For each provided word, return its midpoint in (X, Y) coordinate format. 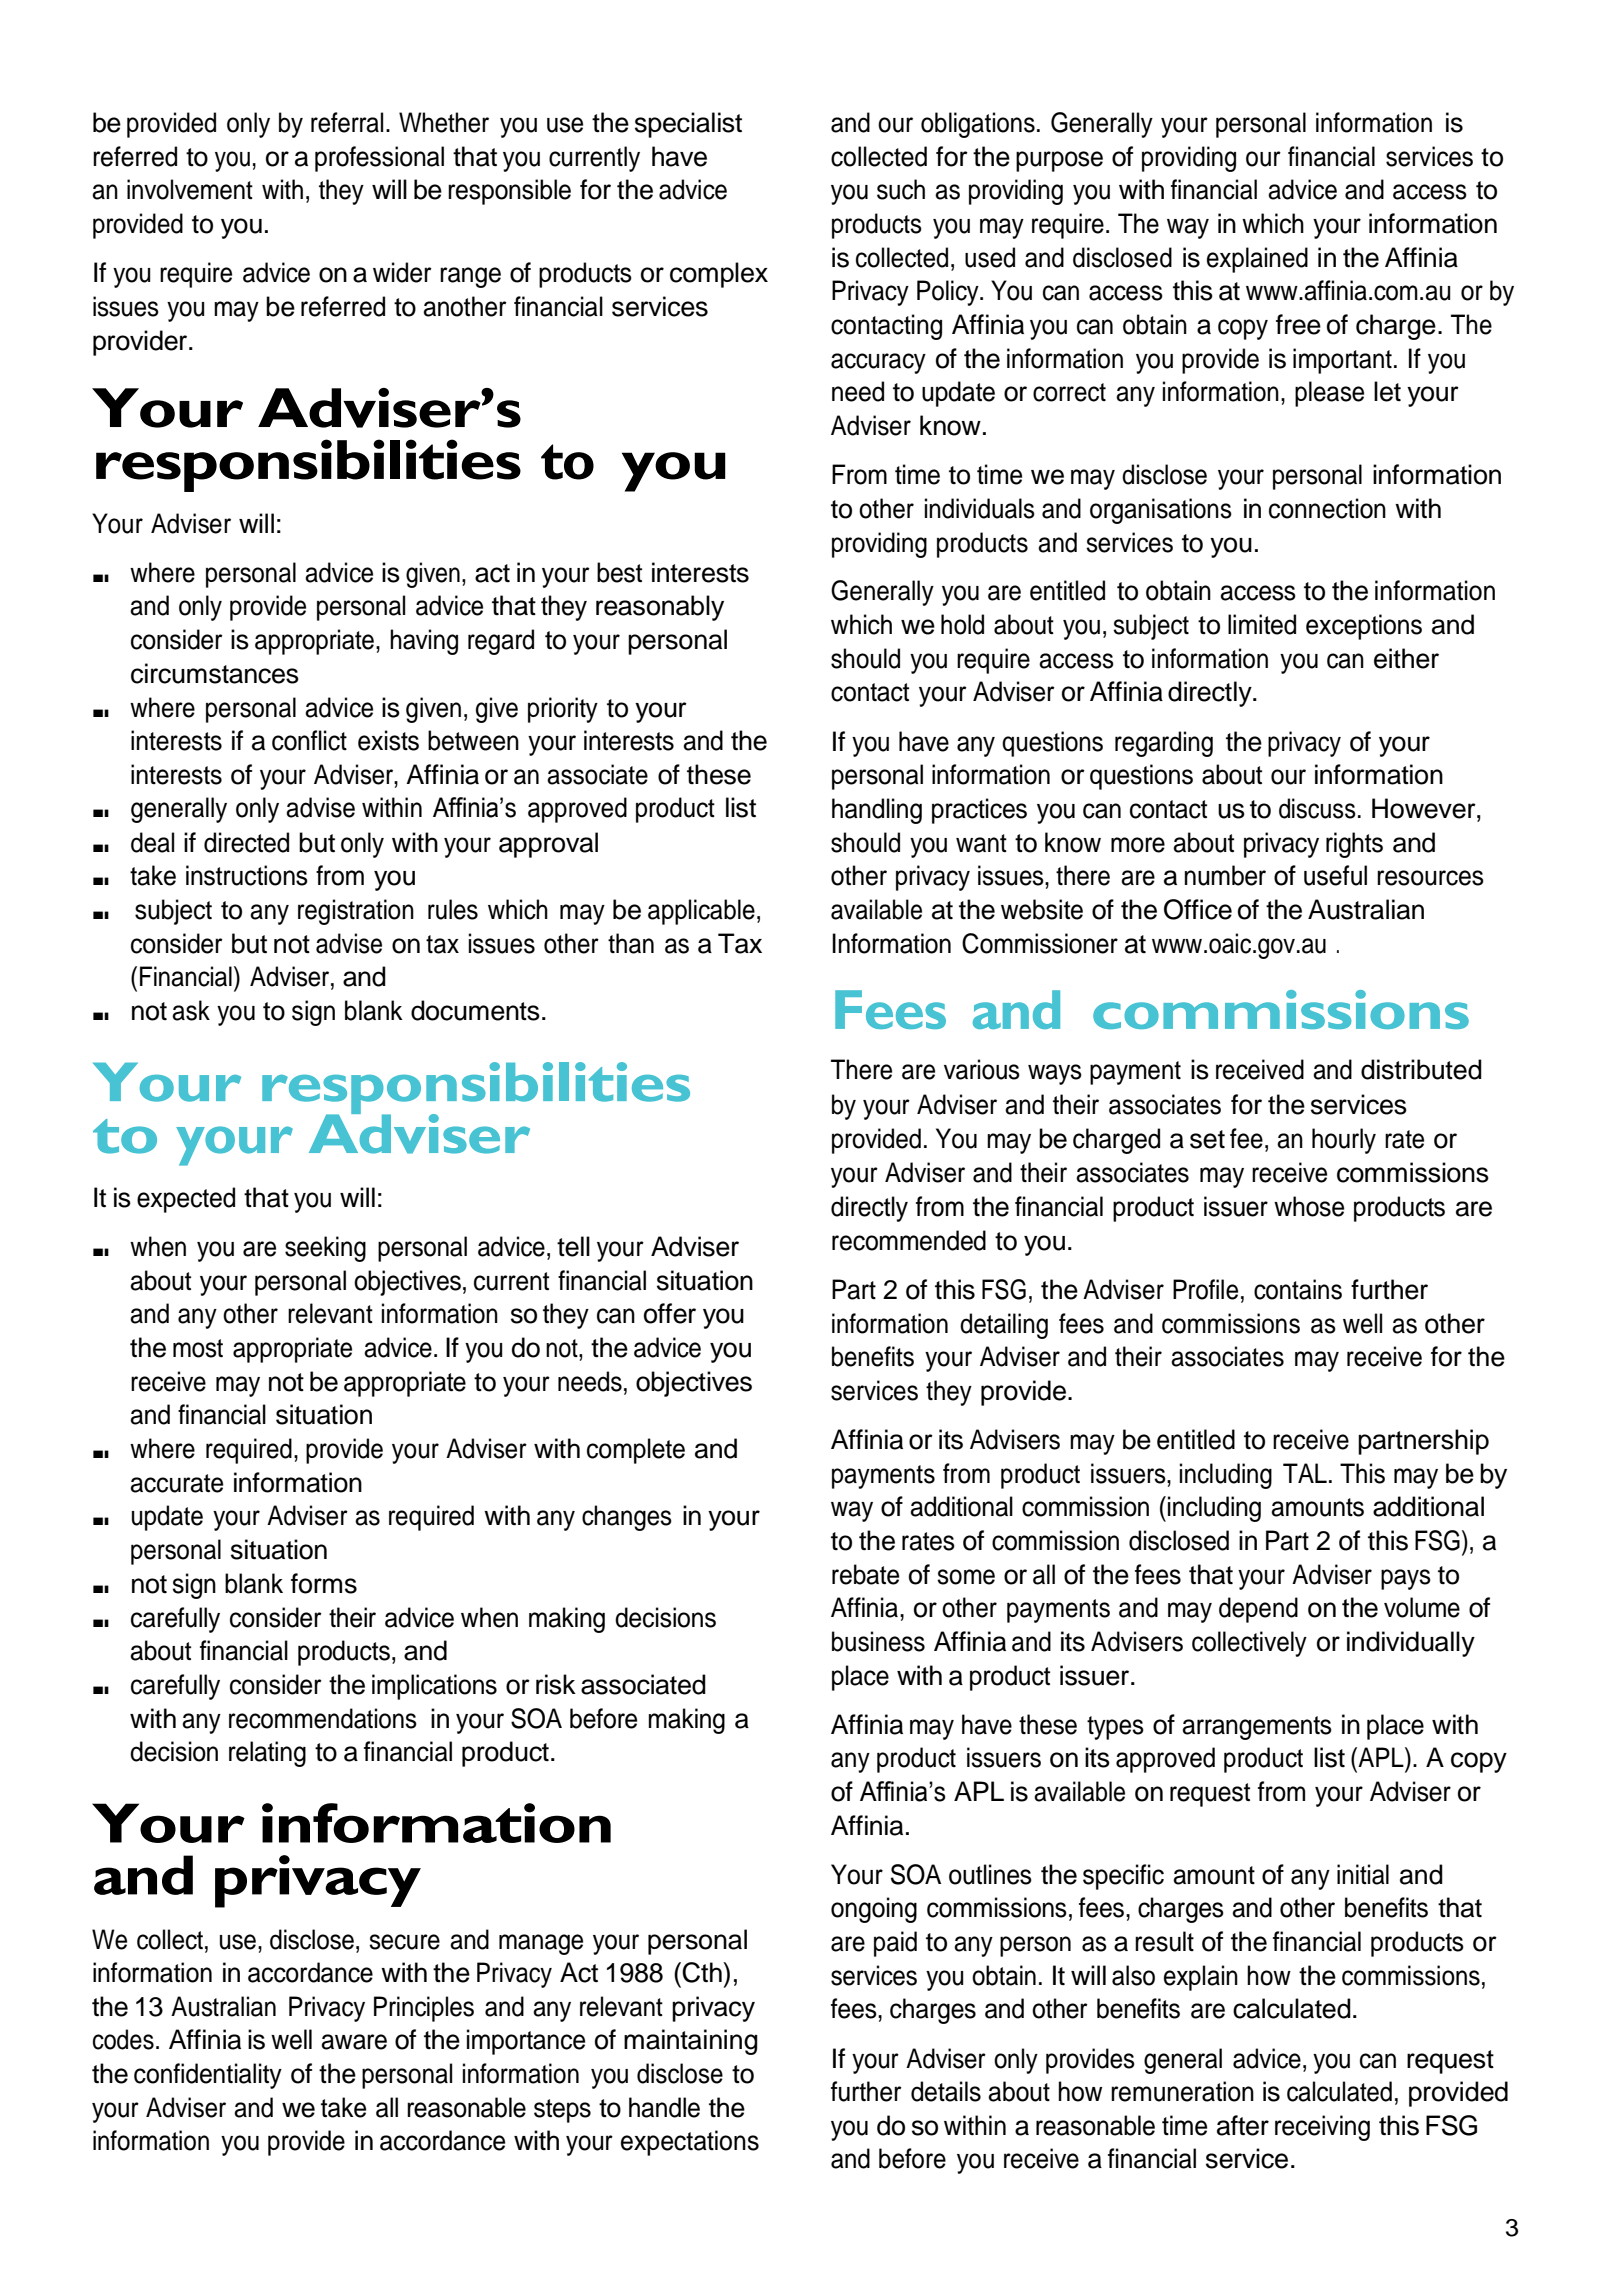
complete (636, 1451)
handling (877, 811)
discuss (1317, 808)
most (198, 1348)
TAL (1305, 1473)
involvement (190, 189)
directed (246, 842)
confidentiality (208, 2076)
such (901, 189)
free (1298, 324)
